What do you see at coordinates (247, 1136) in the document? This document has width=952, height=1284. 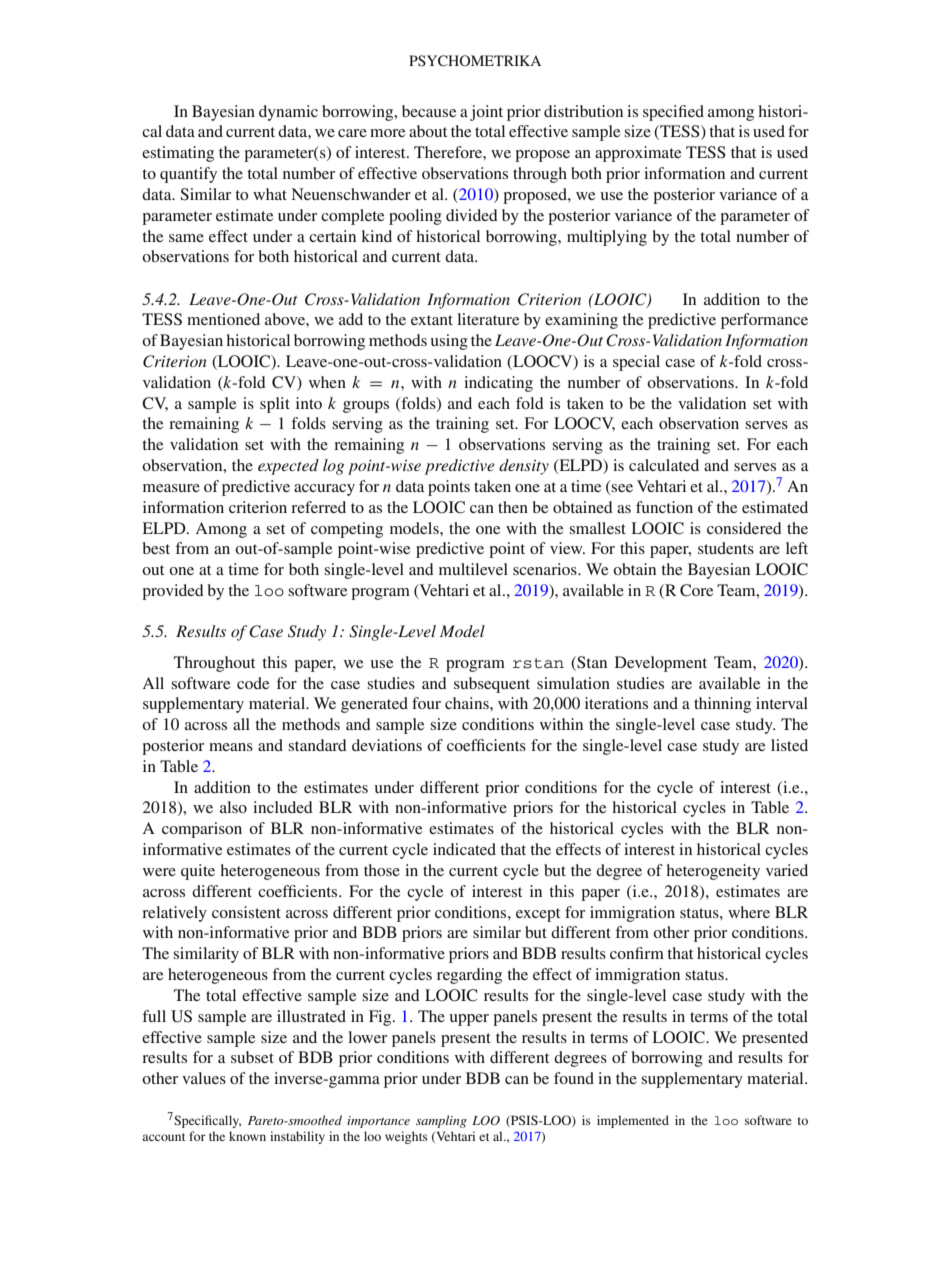 I see `known` at bounding box center [247, 1136].
